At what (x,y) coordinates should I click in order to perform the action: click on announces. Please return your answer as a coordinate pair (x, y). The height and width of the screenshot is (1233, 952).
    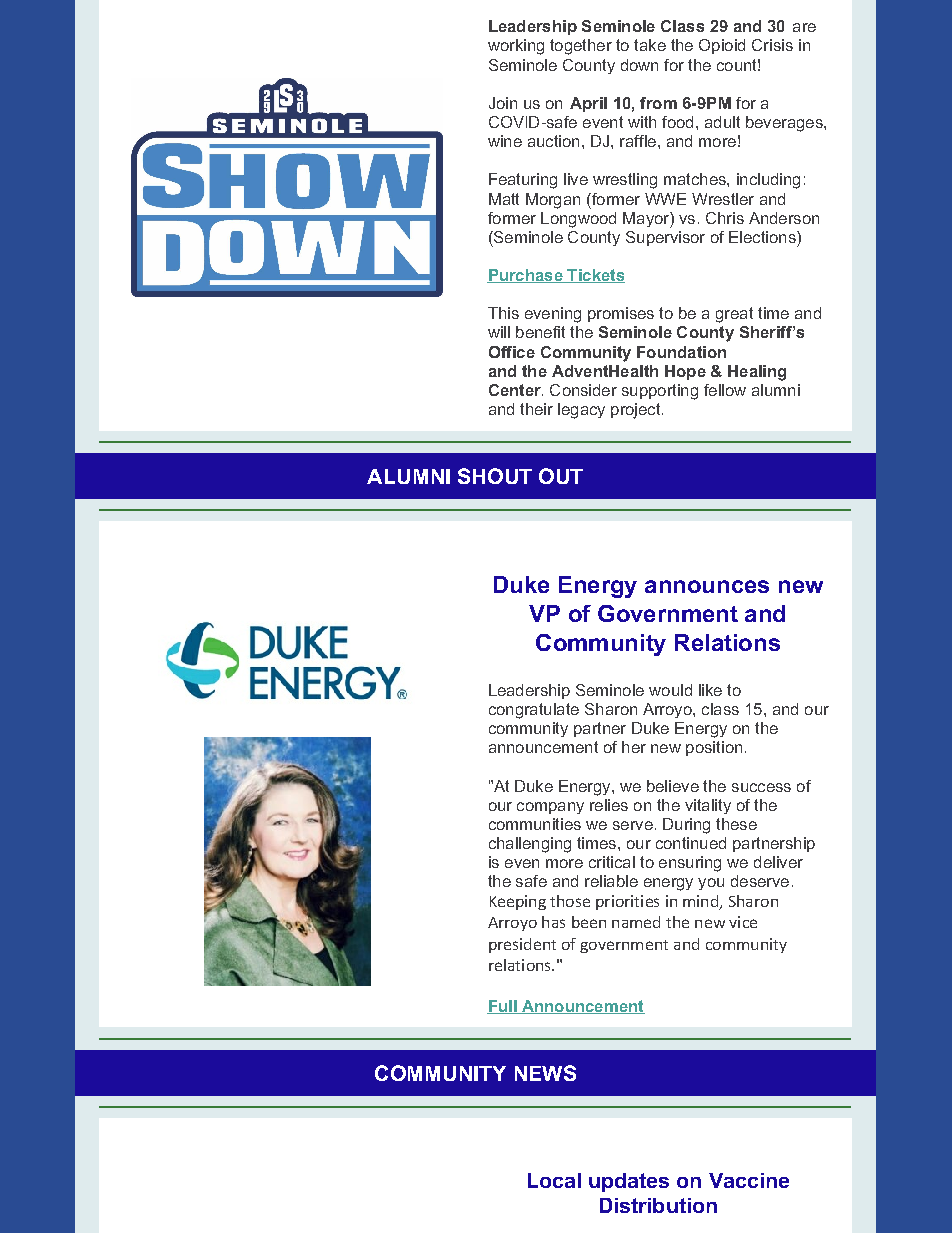
    Looking at the image, I should click on (707, 586).
